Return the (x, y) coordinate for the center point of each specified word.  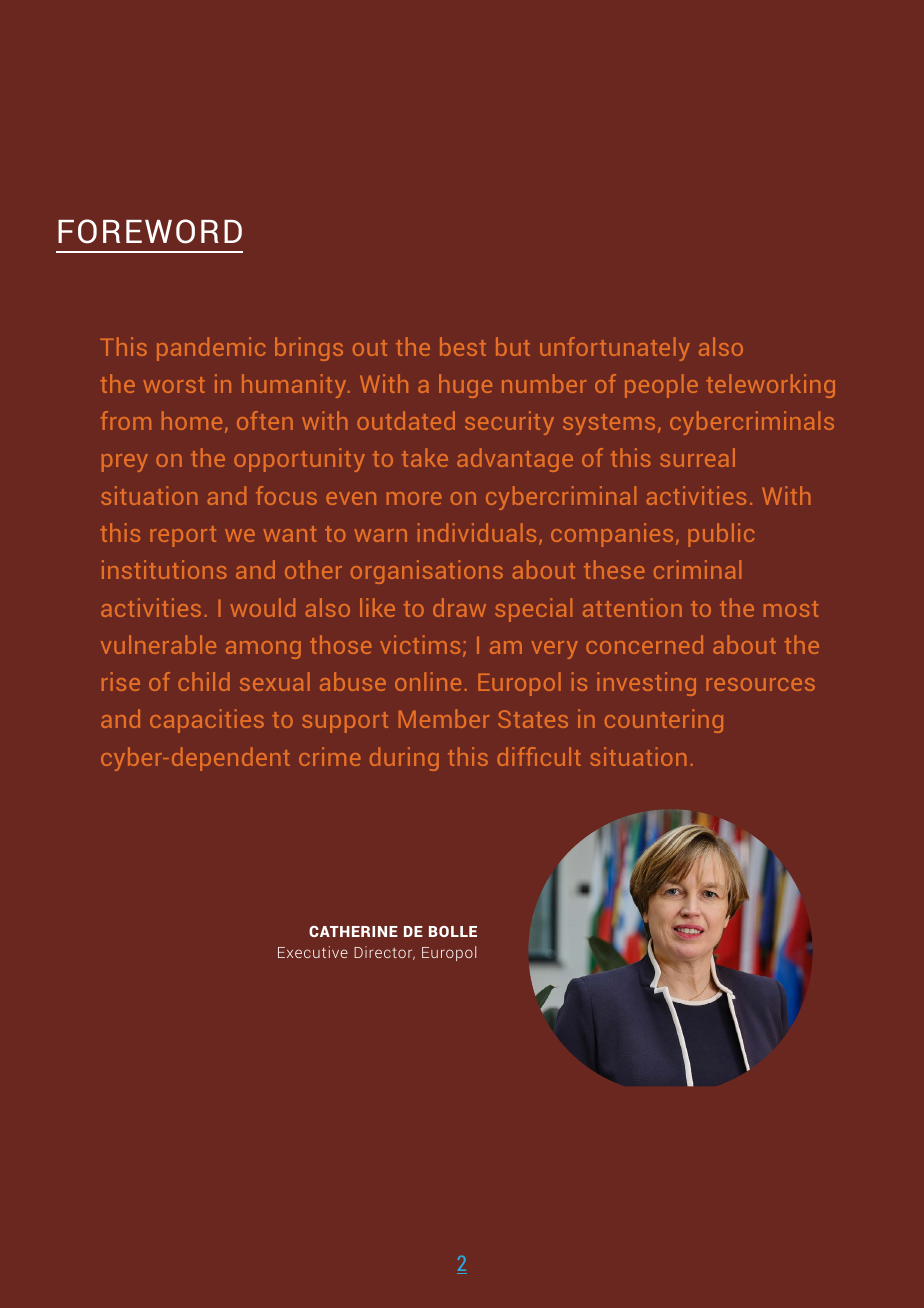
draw (459, 607)
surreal (697, 457)
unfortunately (615, 349)
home (192, 420)
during (404, 759)
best (463, 346)
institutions (164, 569)
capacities (207, 721)
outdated (406, 420)
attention (632, 607)
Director (384, 953)
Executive (313, 952)
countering (664, 721)
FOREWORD (150, 231)
